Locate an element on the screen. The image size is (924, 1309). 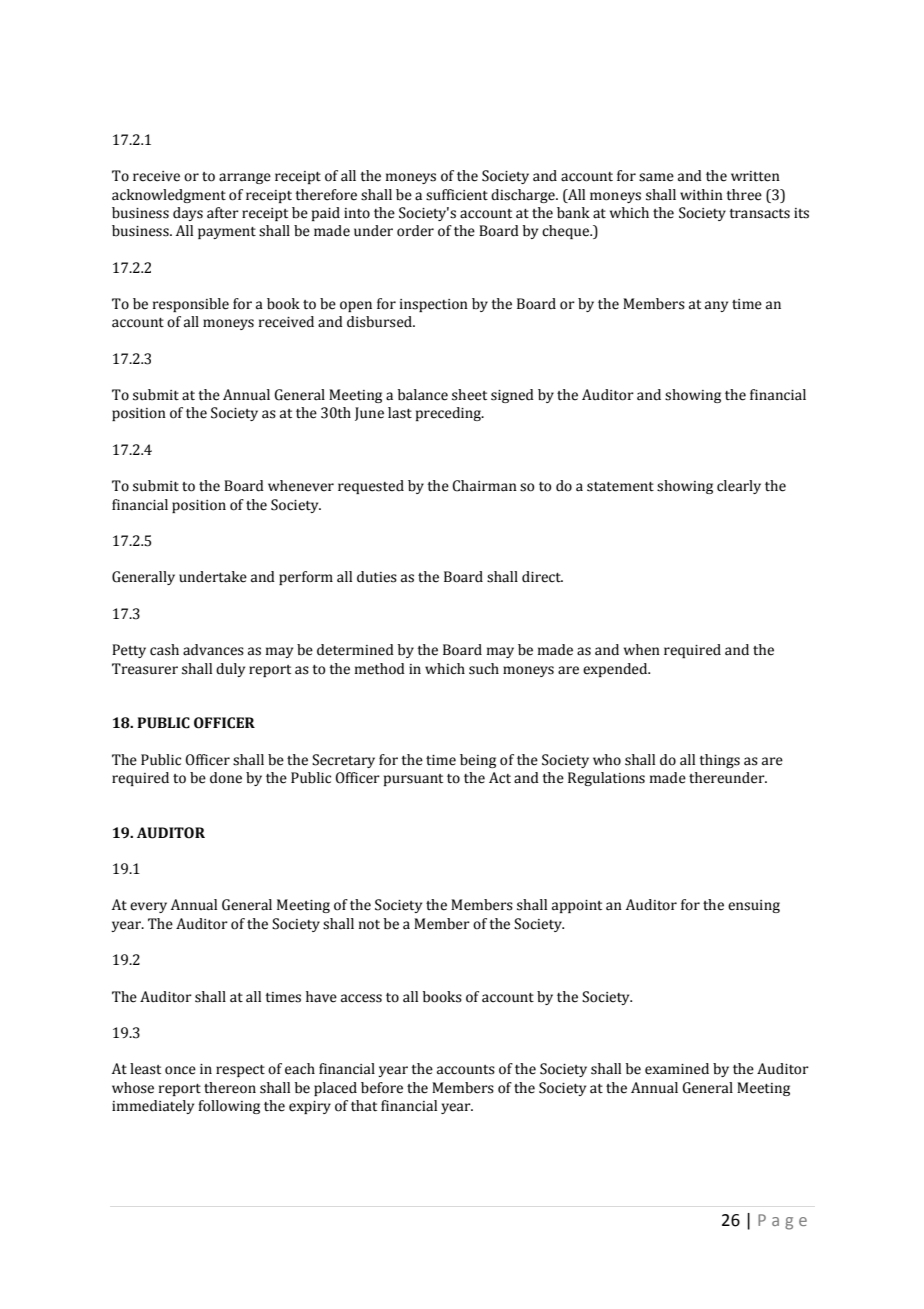
clearly is located at coordinates (739, 487).
